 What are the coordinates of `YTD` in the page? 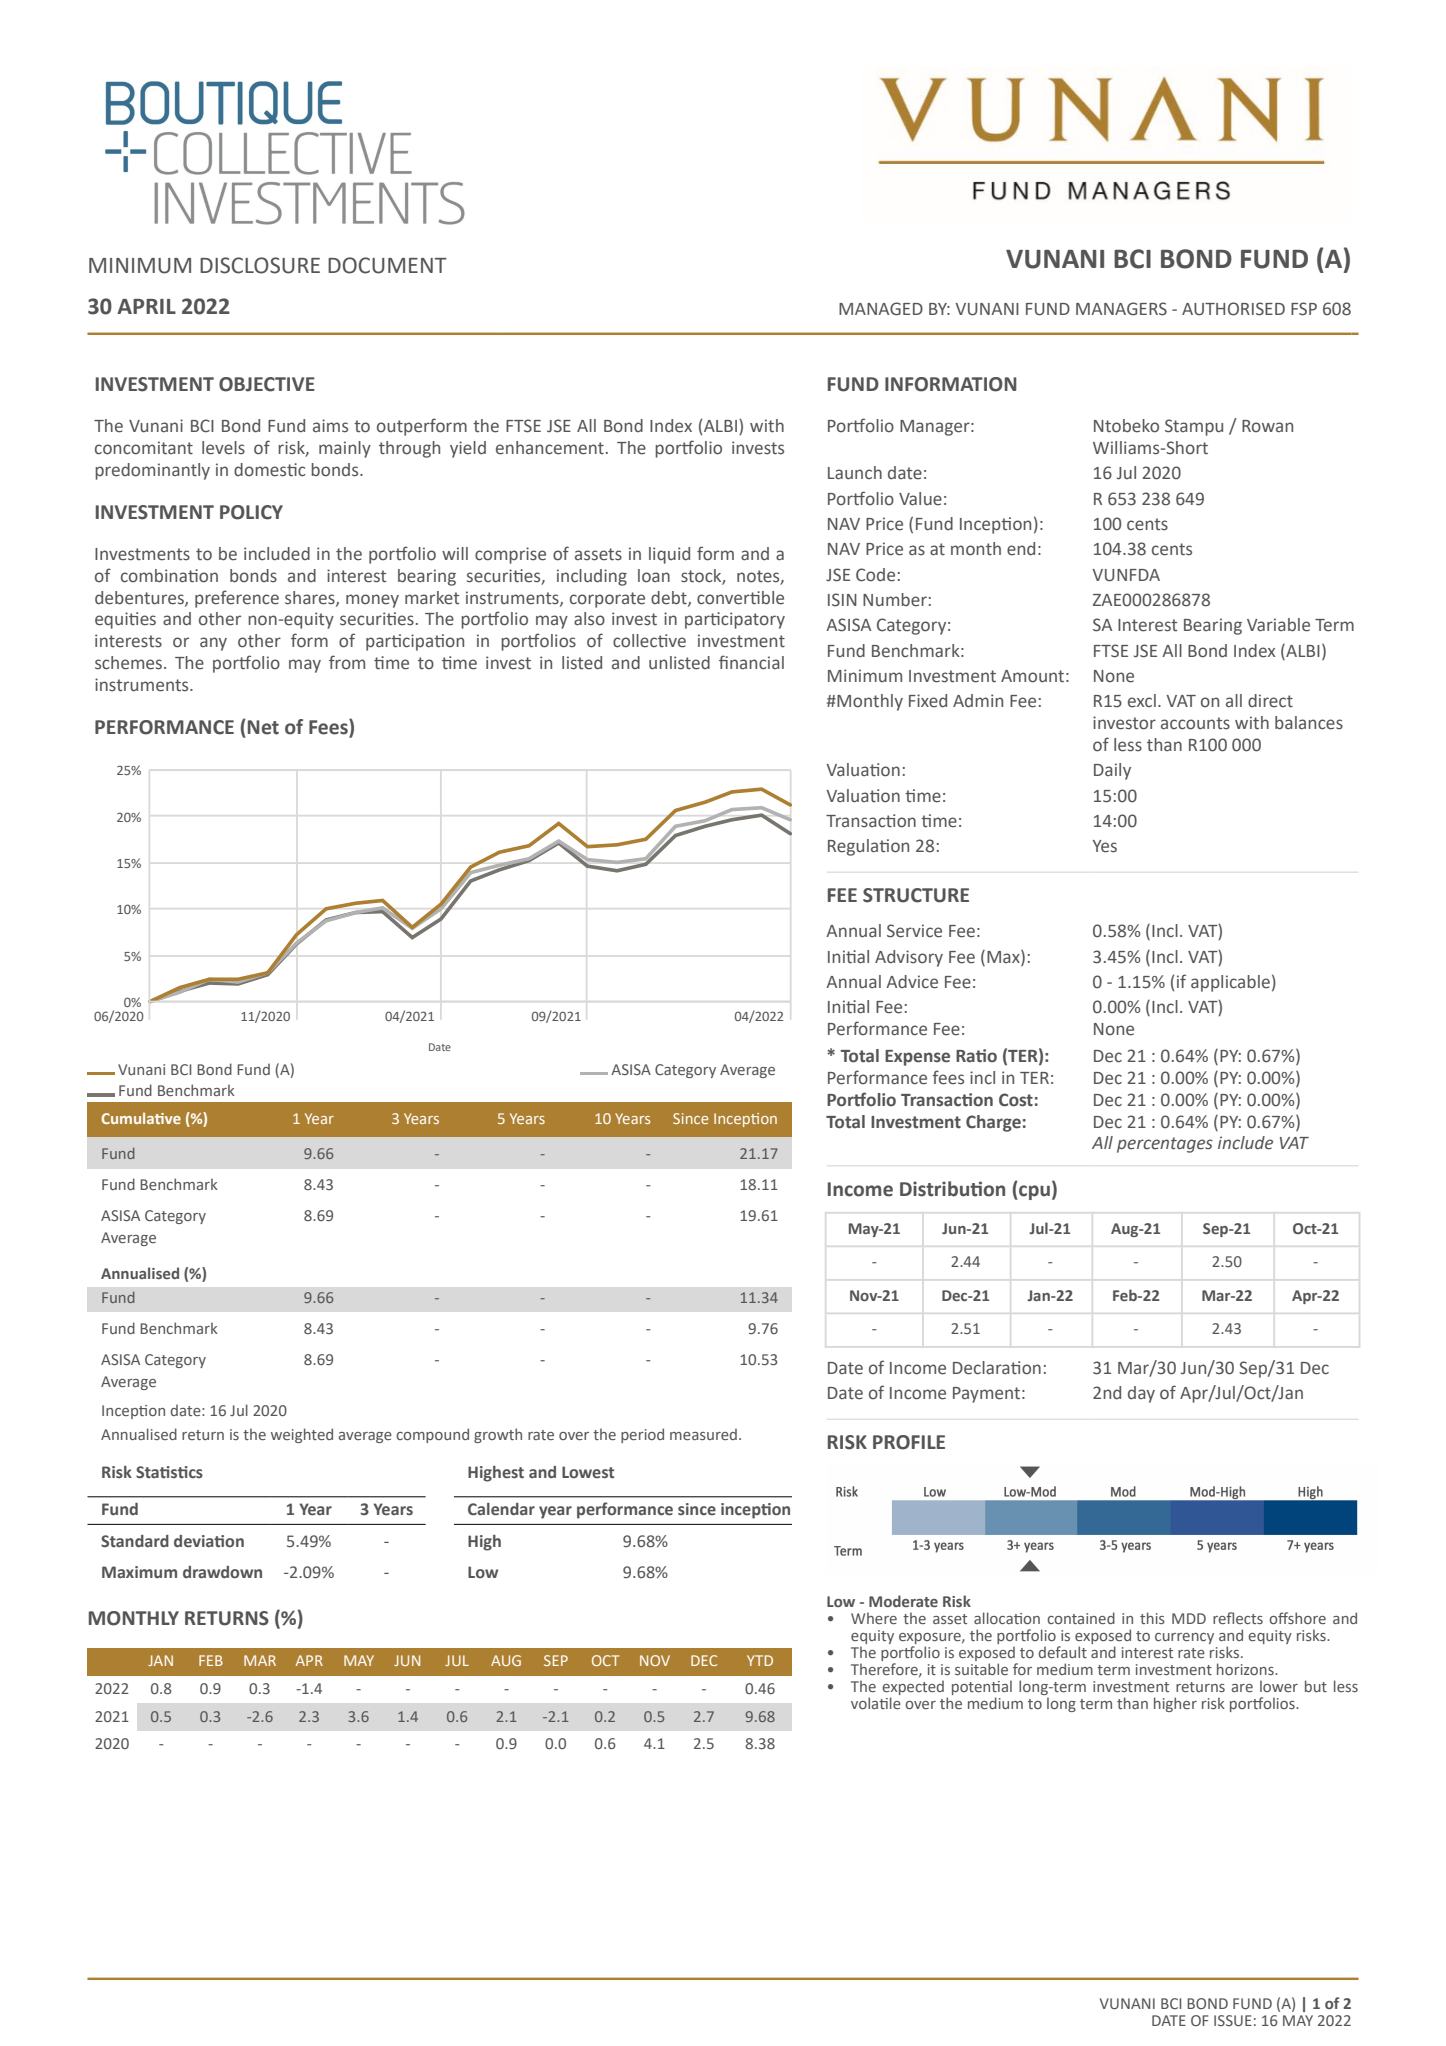 It's located at (760, 1660).
